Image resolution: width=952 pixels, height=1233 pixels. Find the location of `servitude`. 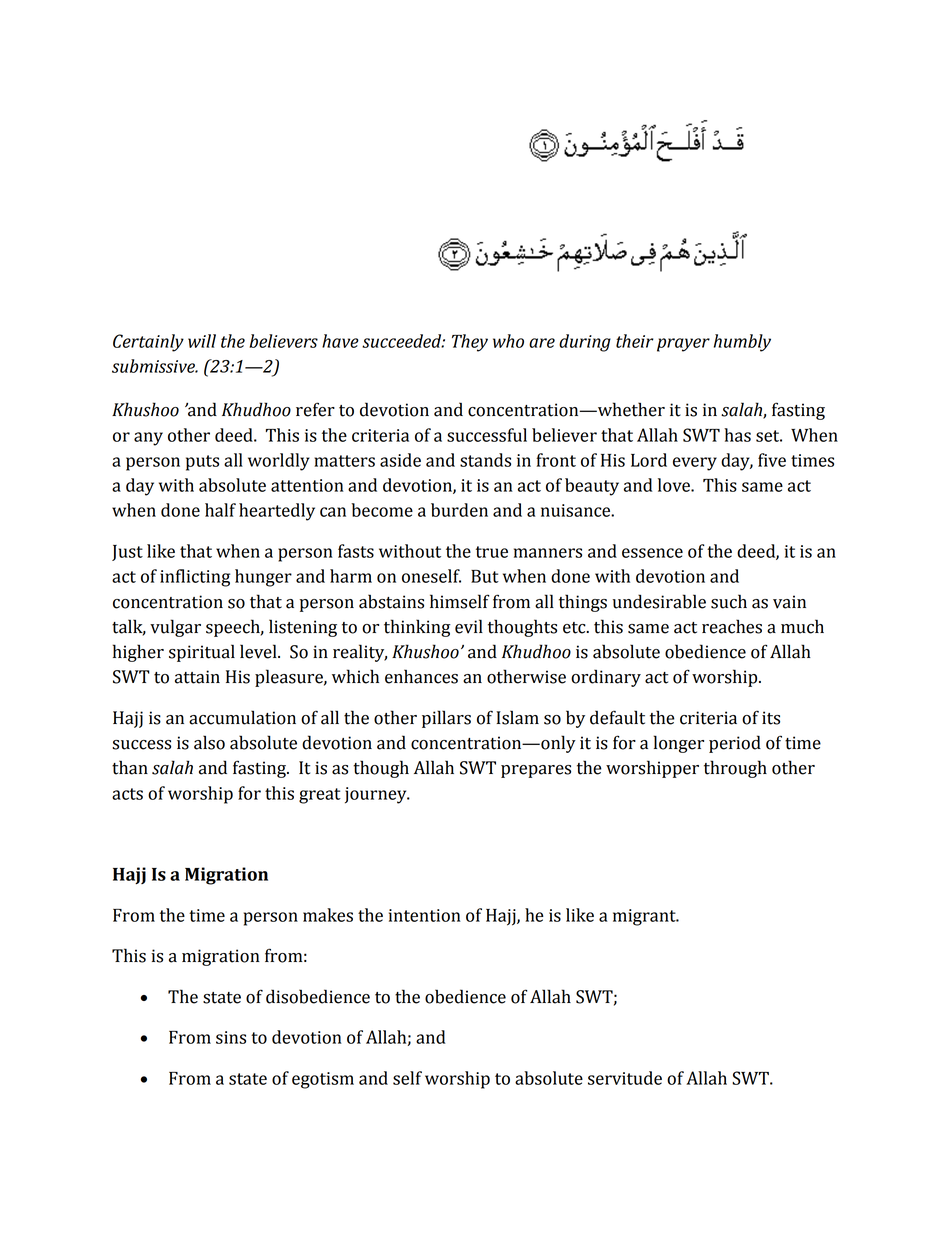

servitude is located at coordinates (625, 1078).
